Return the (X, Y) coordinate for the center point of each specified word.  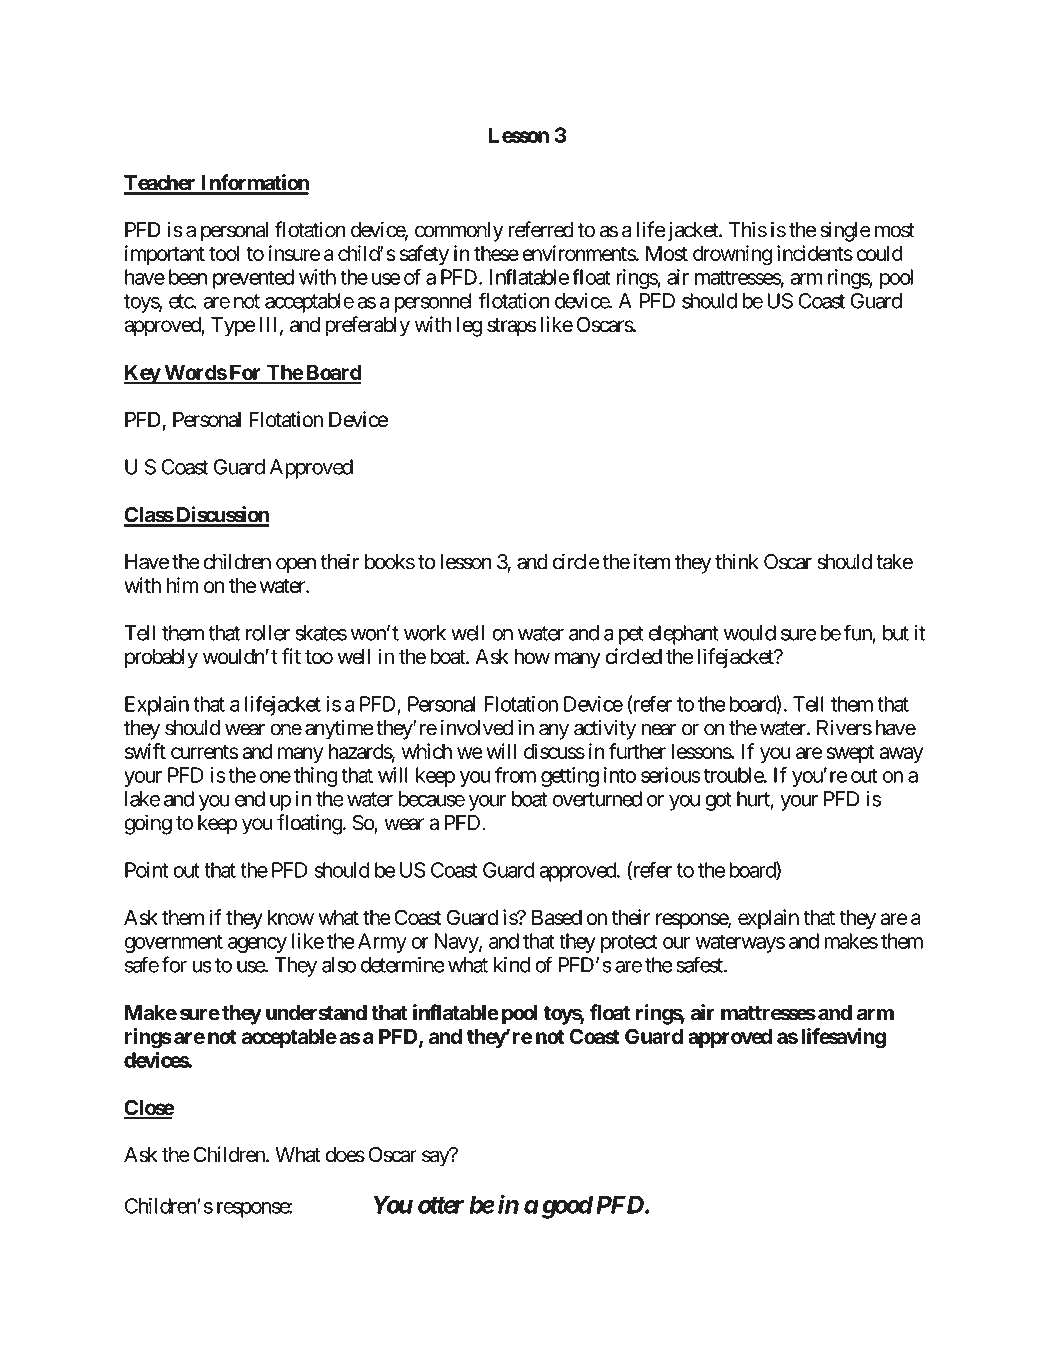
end (250, 799)
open (296, 565)
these (496, 253)
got (718, 801)
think (737, 561)
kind (512, 964)
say (436, 1158)
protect (629, 943)
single (845, 231)
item (652, 561)
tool (224, 253)
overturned (597, 799)
